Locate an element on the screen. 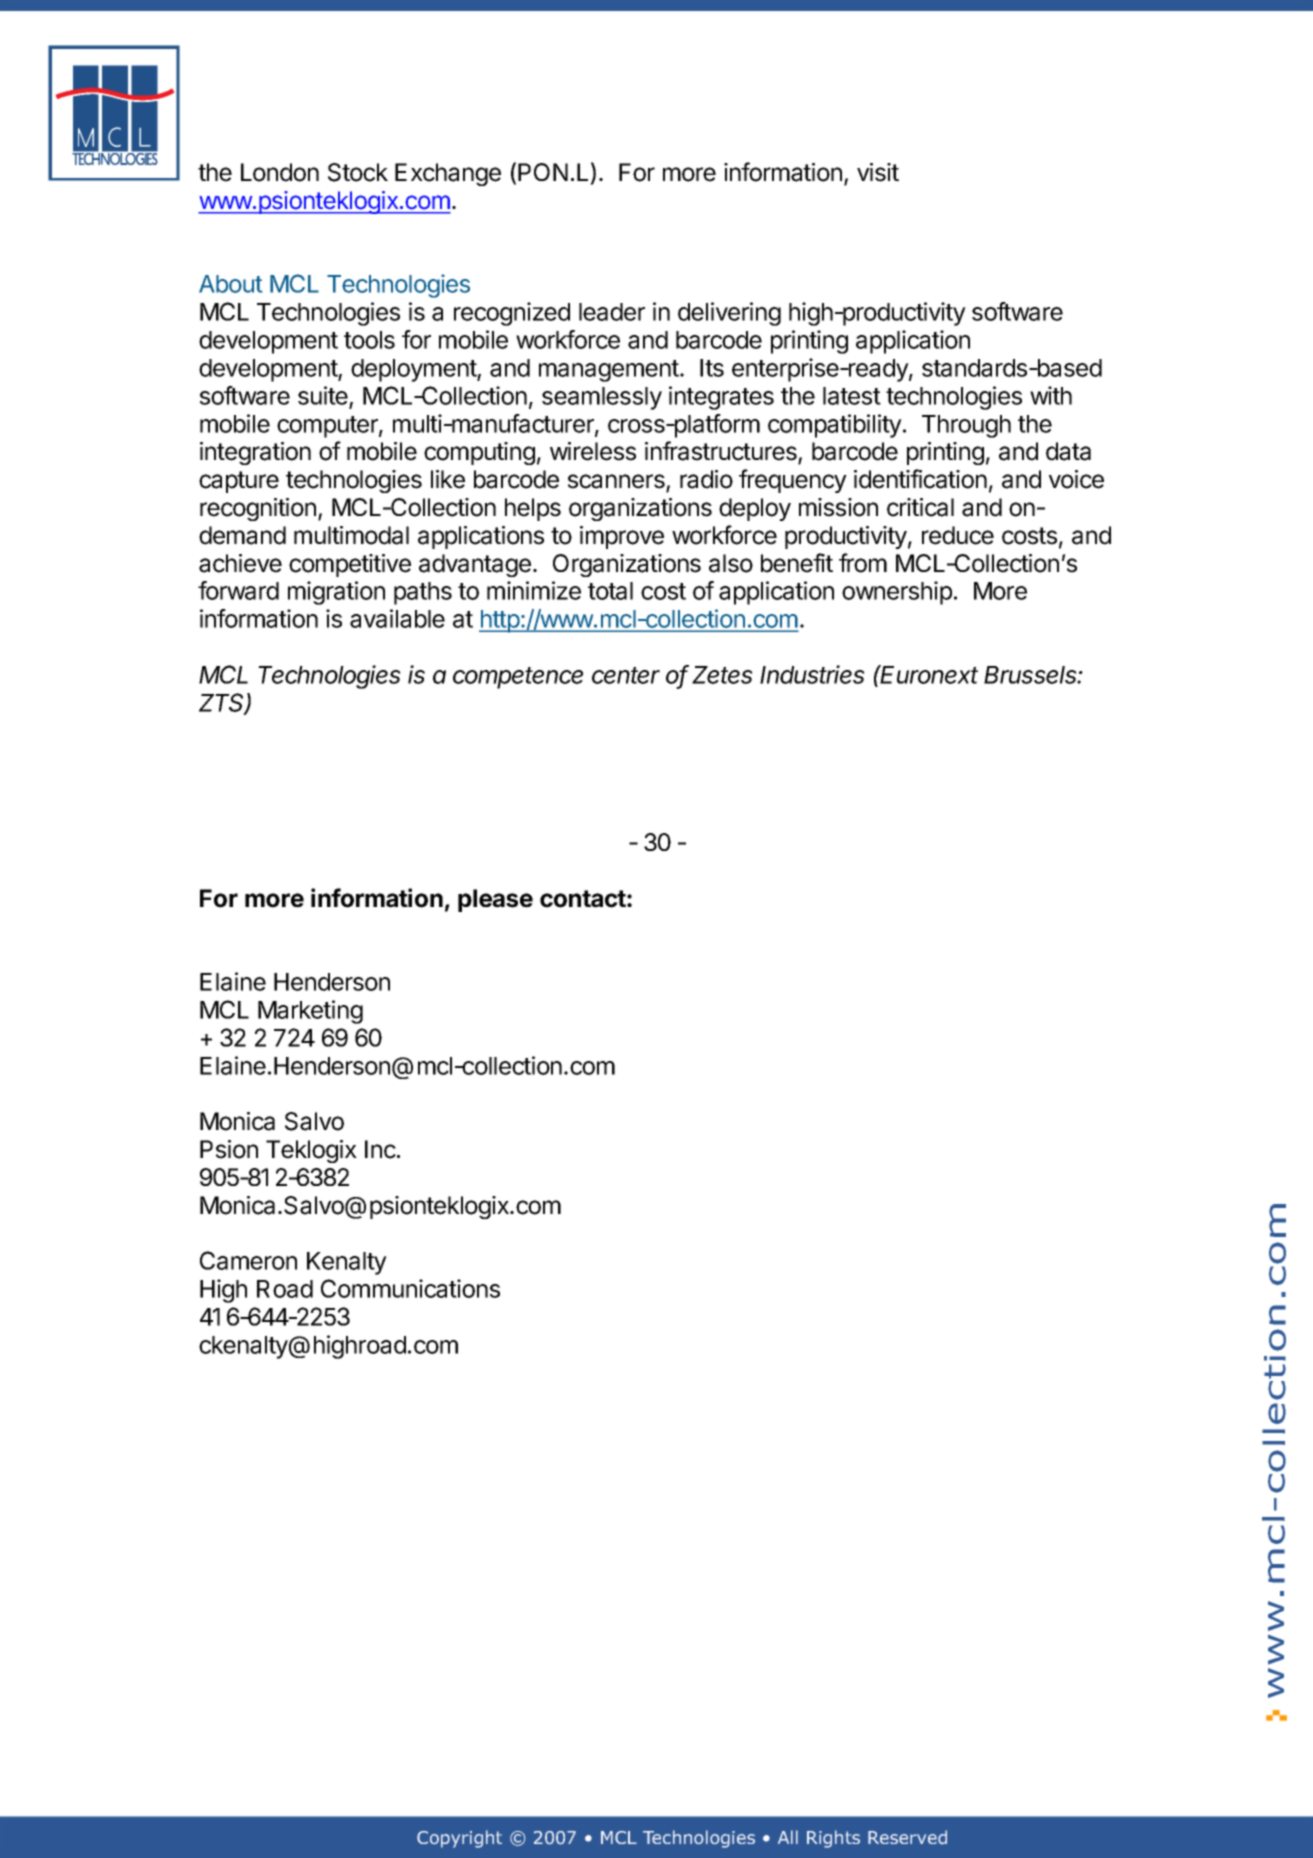  Marketing is located at coordinates (310, 1012).
